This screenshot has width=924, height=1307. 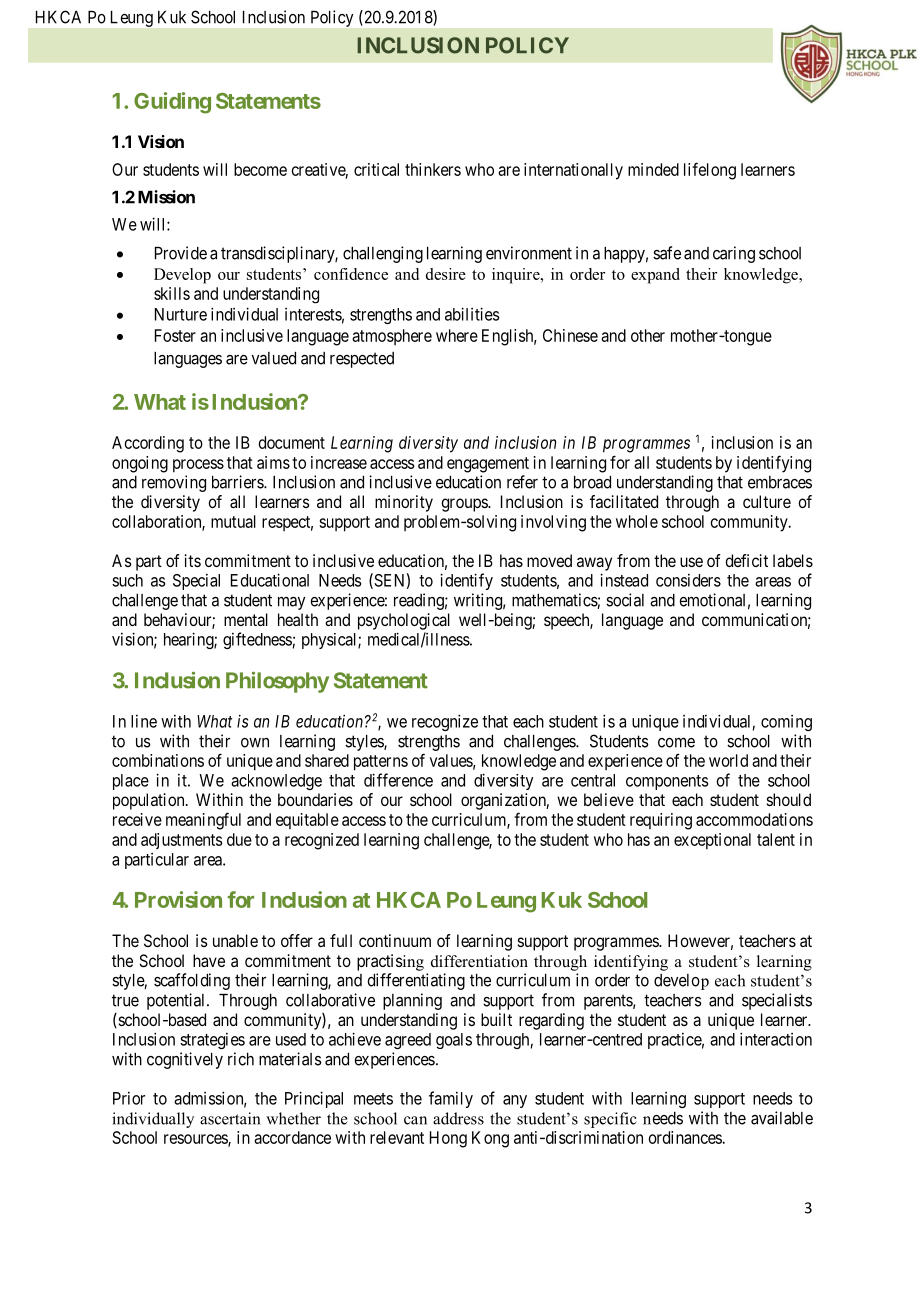 I want to click on deficit, so click(x=746, y=560).
